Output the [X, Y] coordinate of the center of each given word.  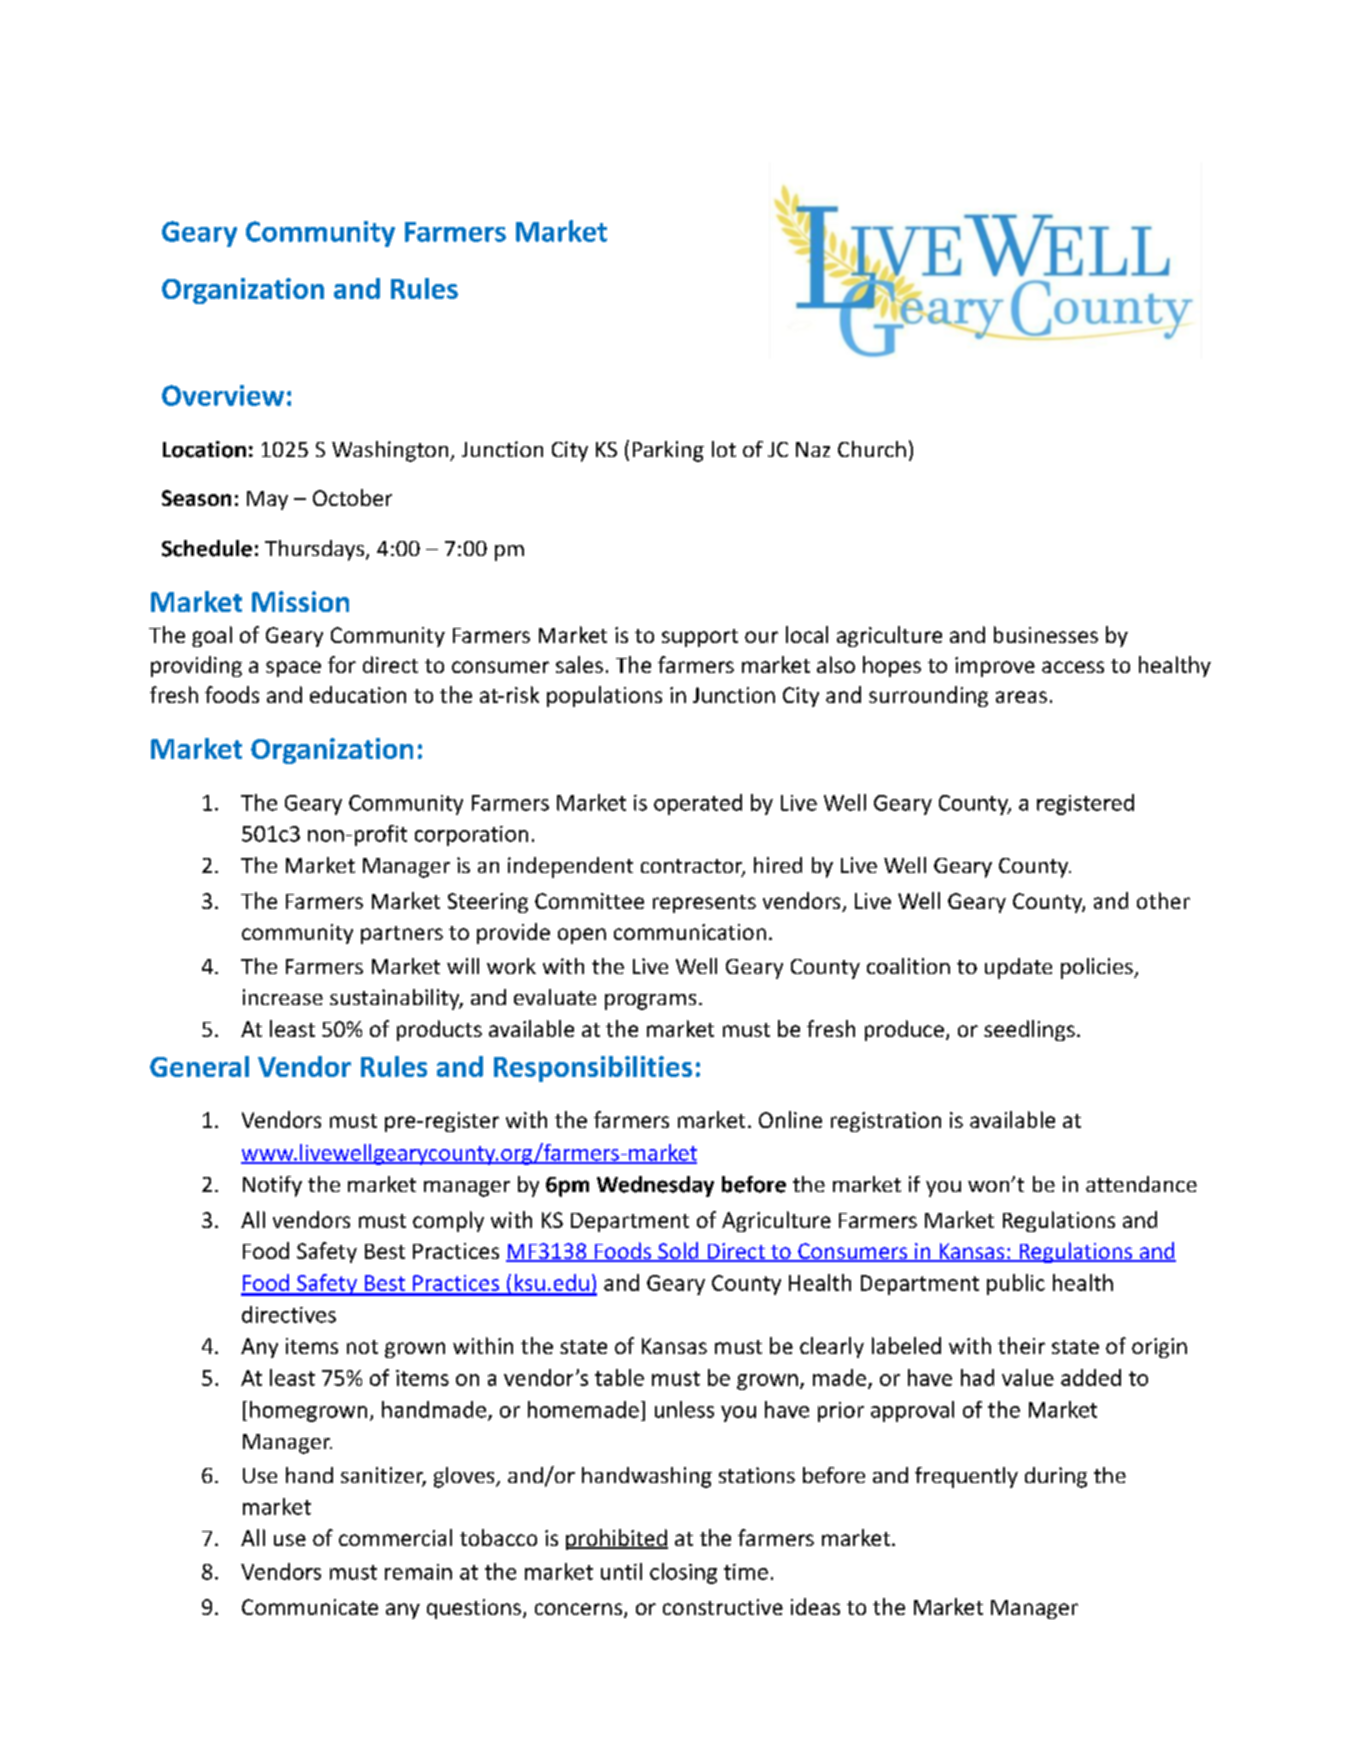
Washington [391, 451]
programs [650, 1002]
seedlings [1029, 1030]
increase [283, 997]
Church [872, 449]
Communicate [310, 1607]
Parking [668, 451]
